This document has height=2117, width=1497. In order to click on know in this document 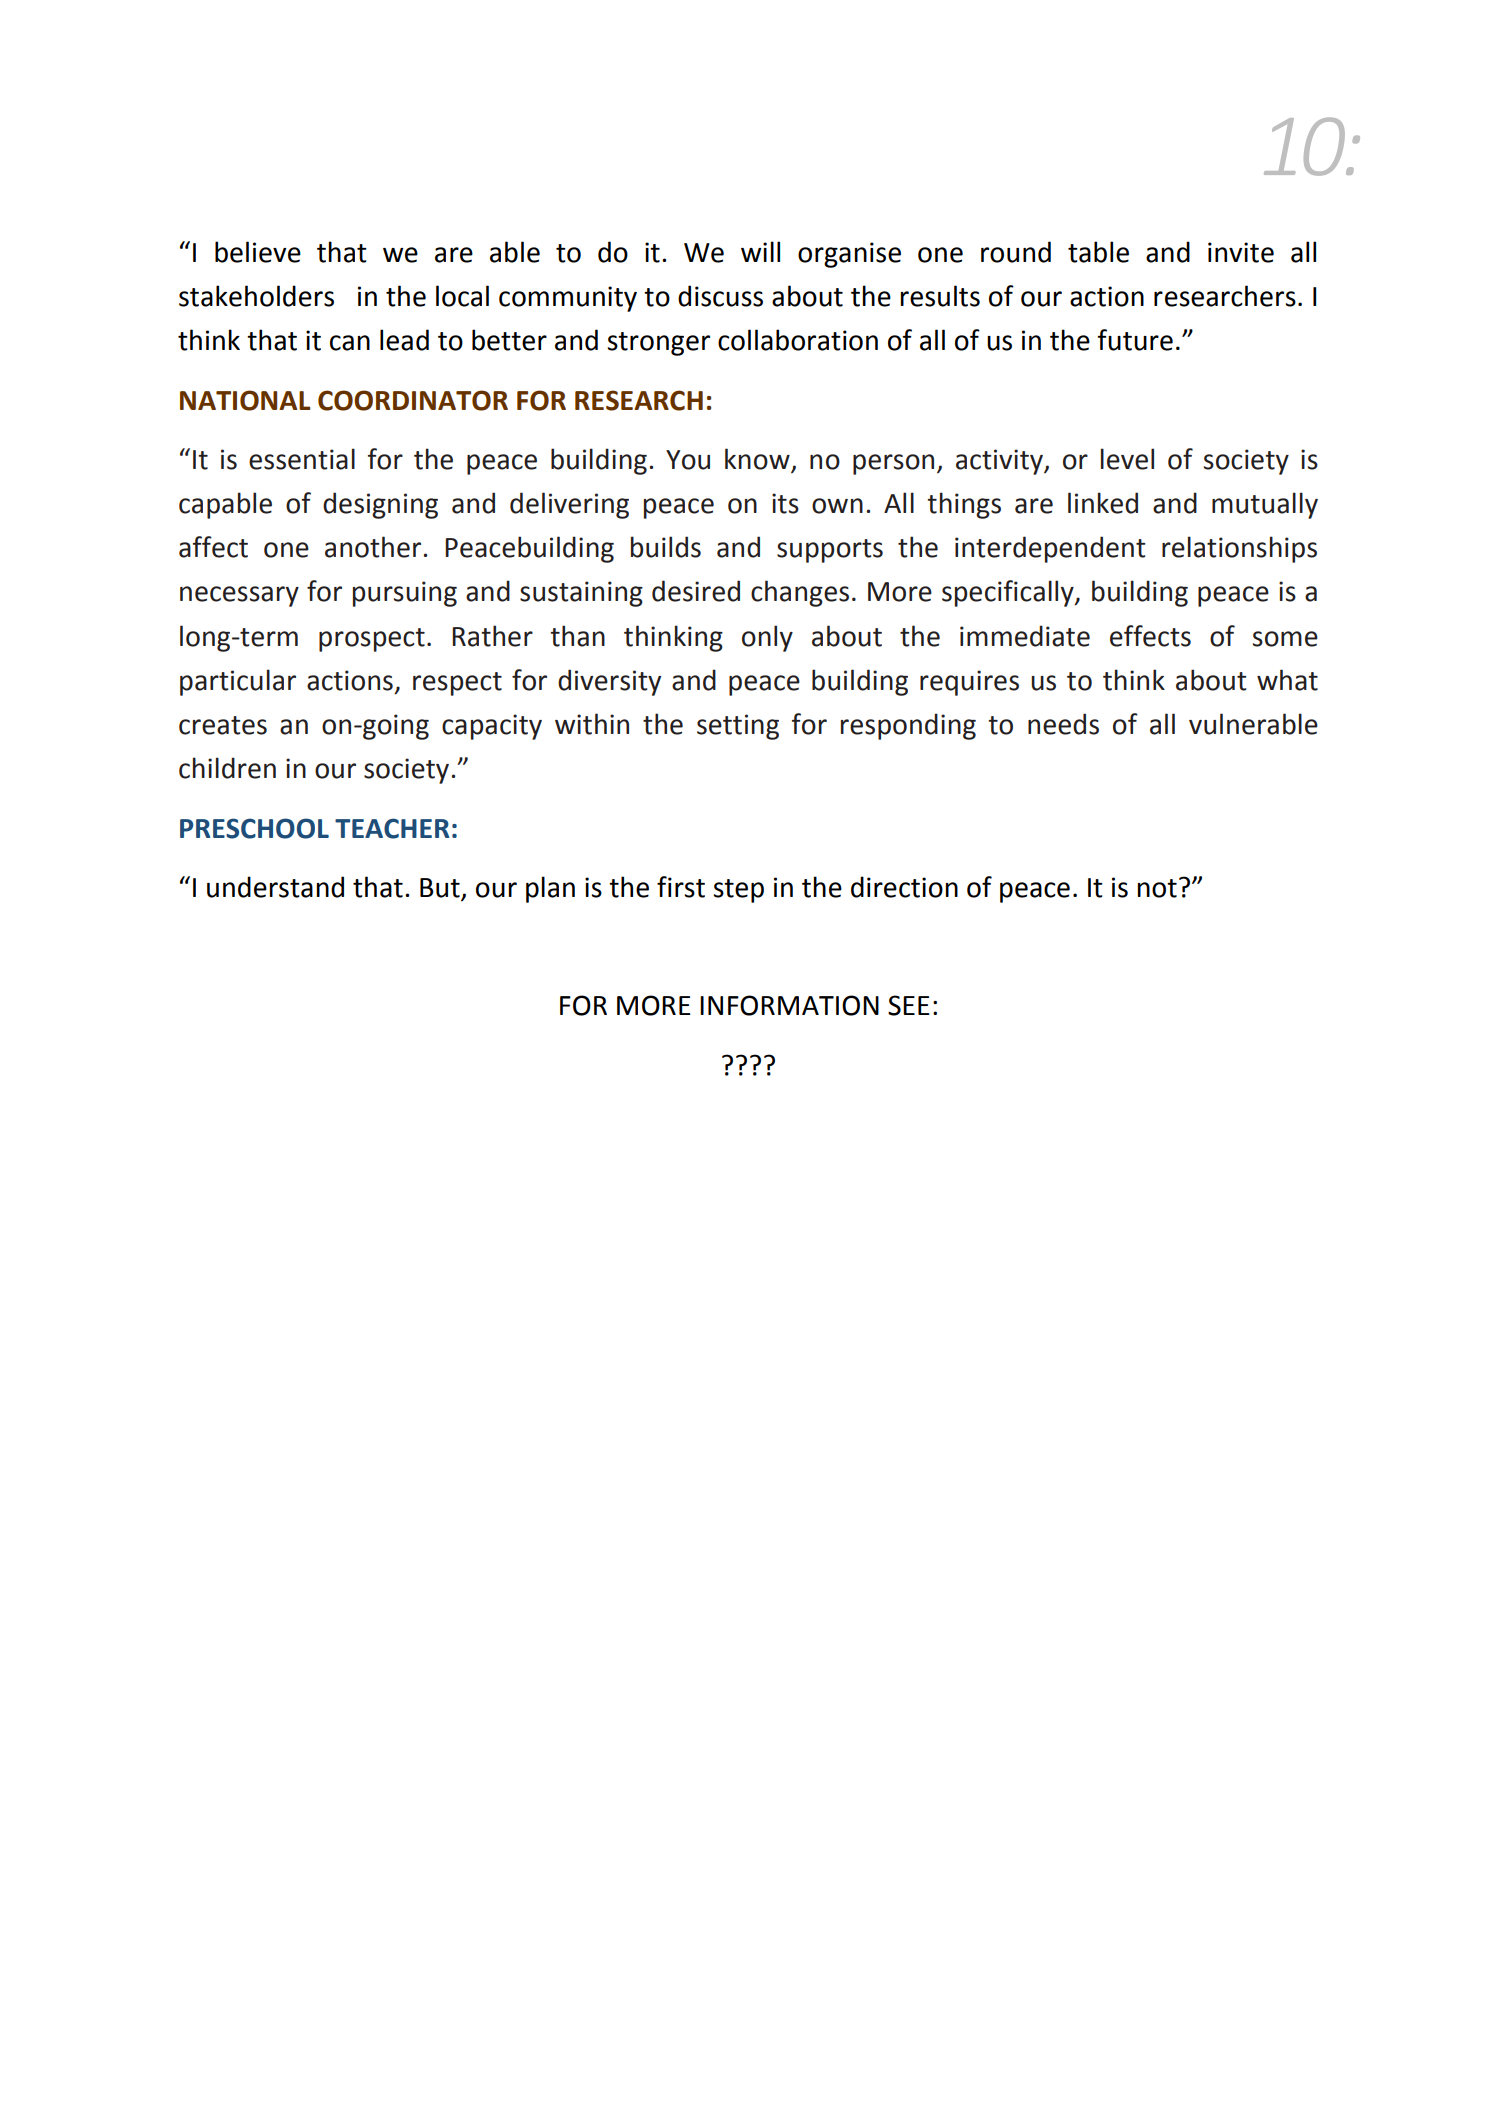, I will do `click(758, 460)`.
